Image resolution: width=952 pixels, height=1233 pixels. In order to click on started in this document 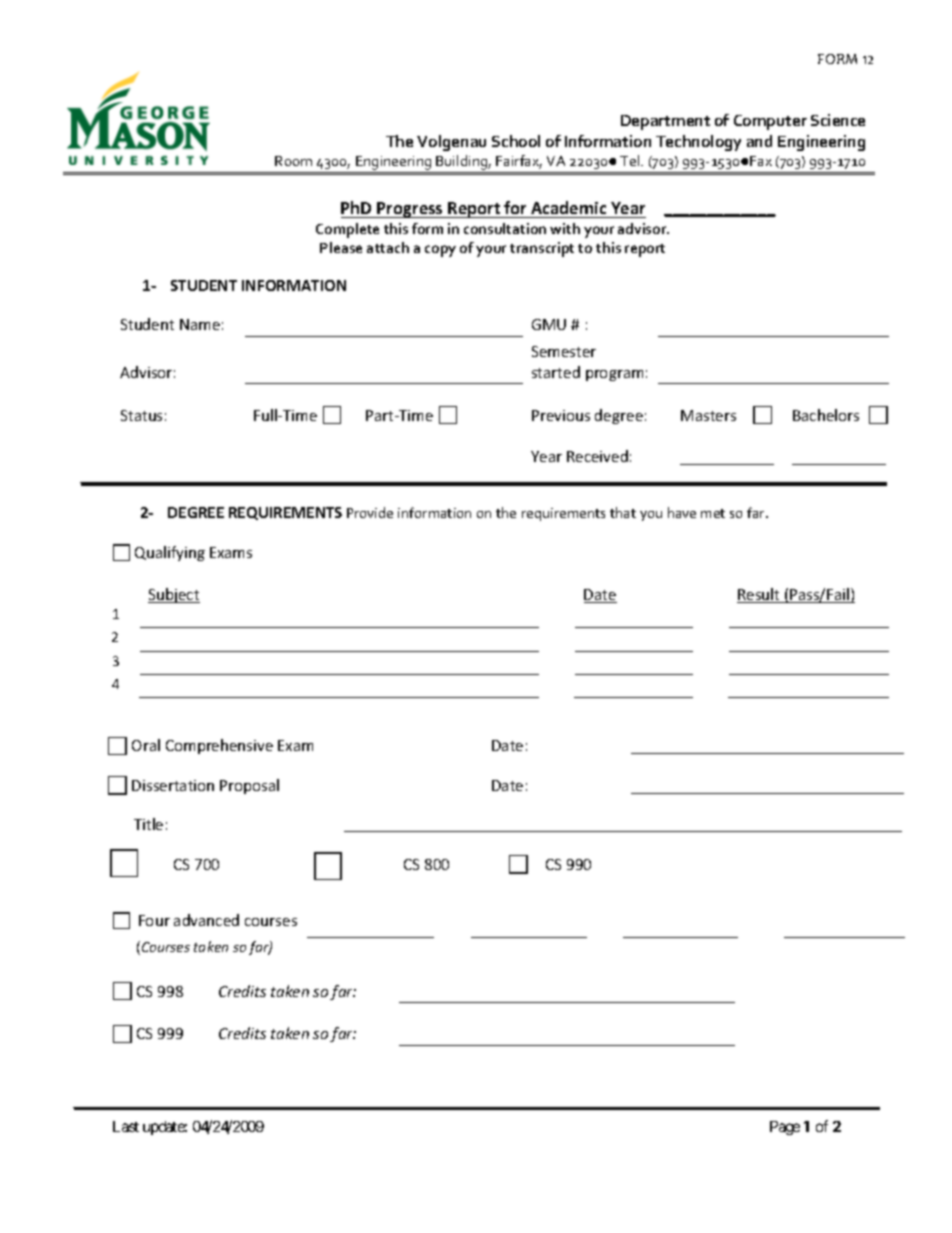, I will do `click(556, 372)`.
